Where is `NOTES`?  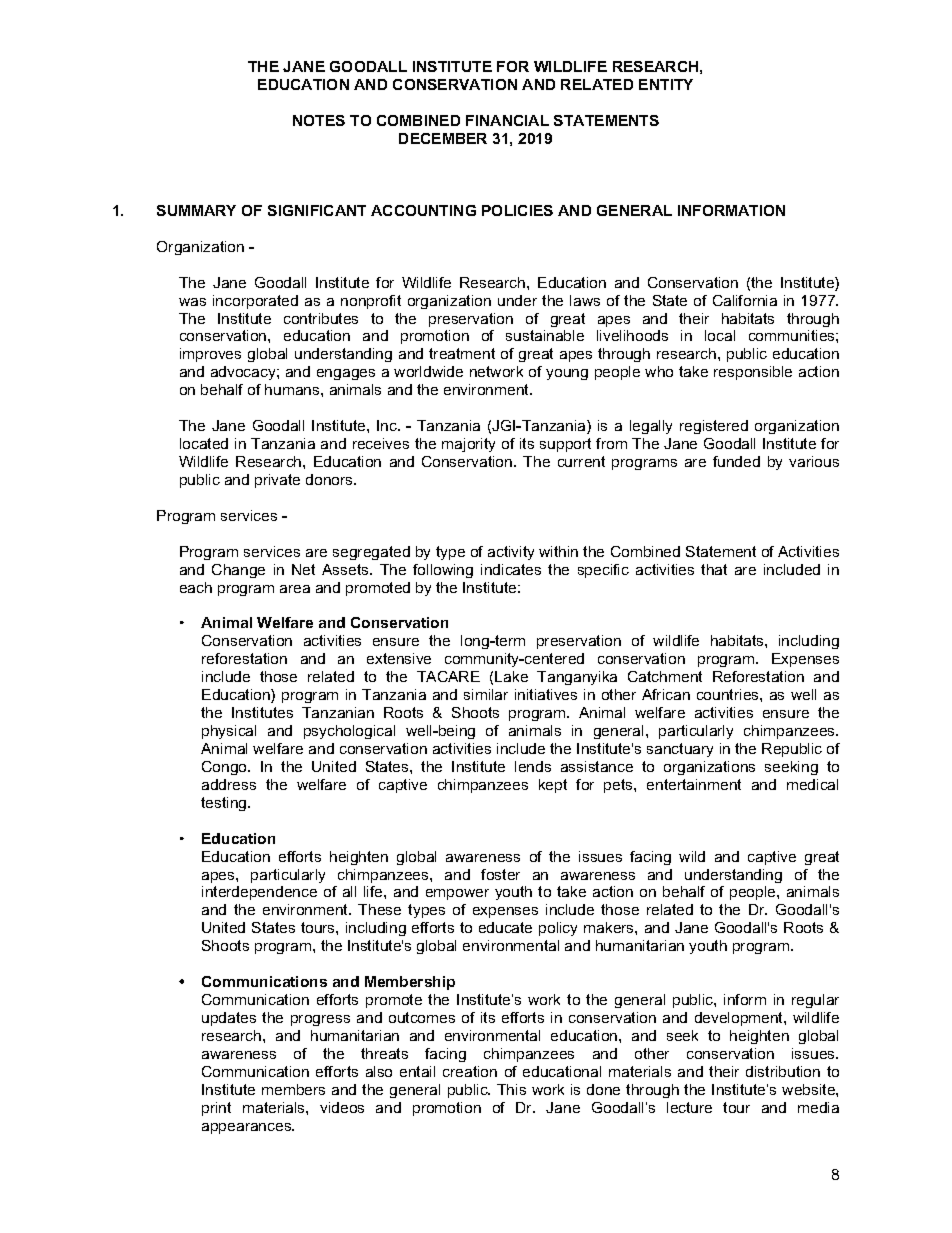 NOTES is located at coordinates (319, 120).
